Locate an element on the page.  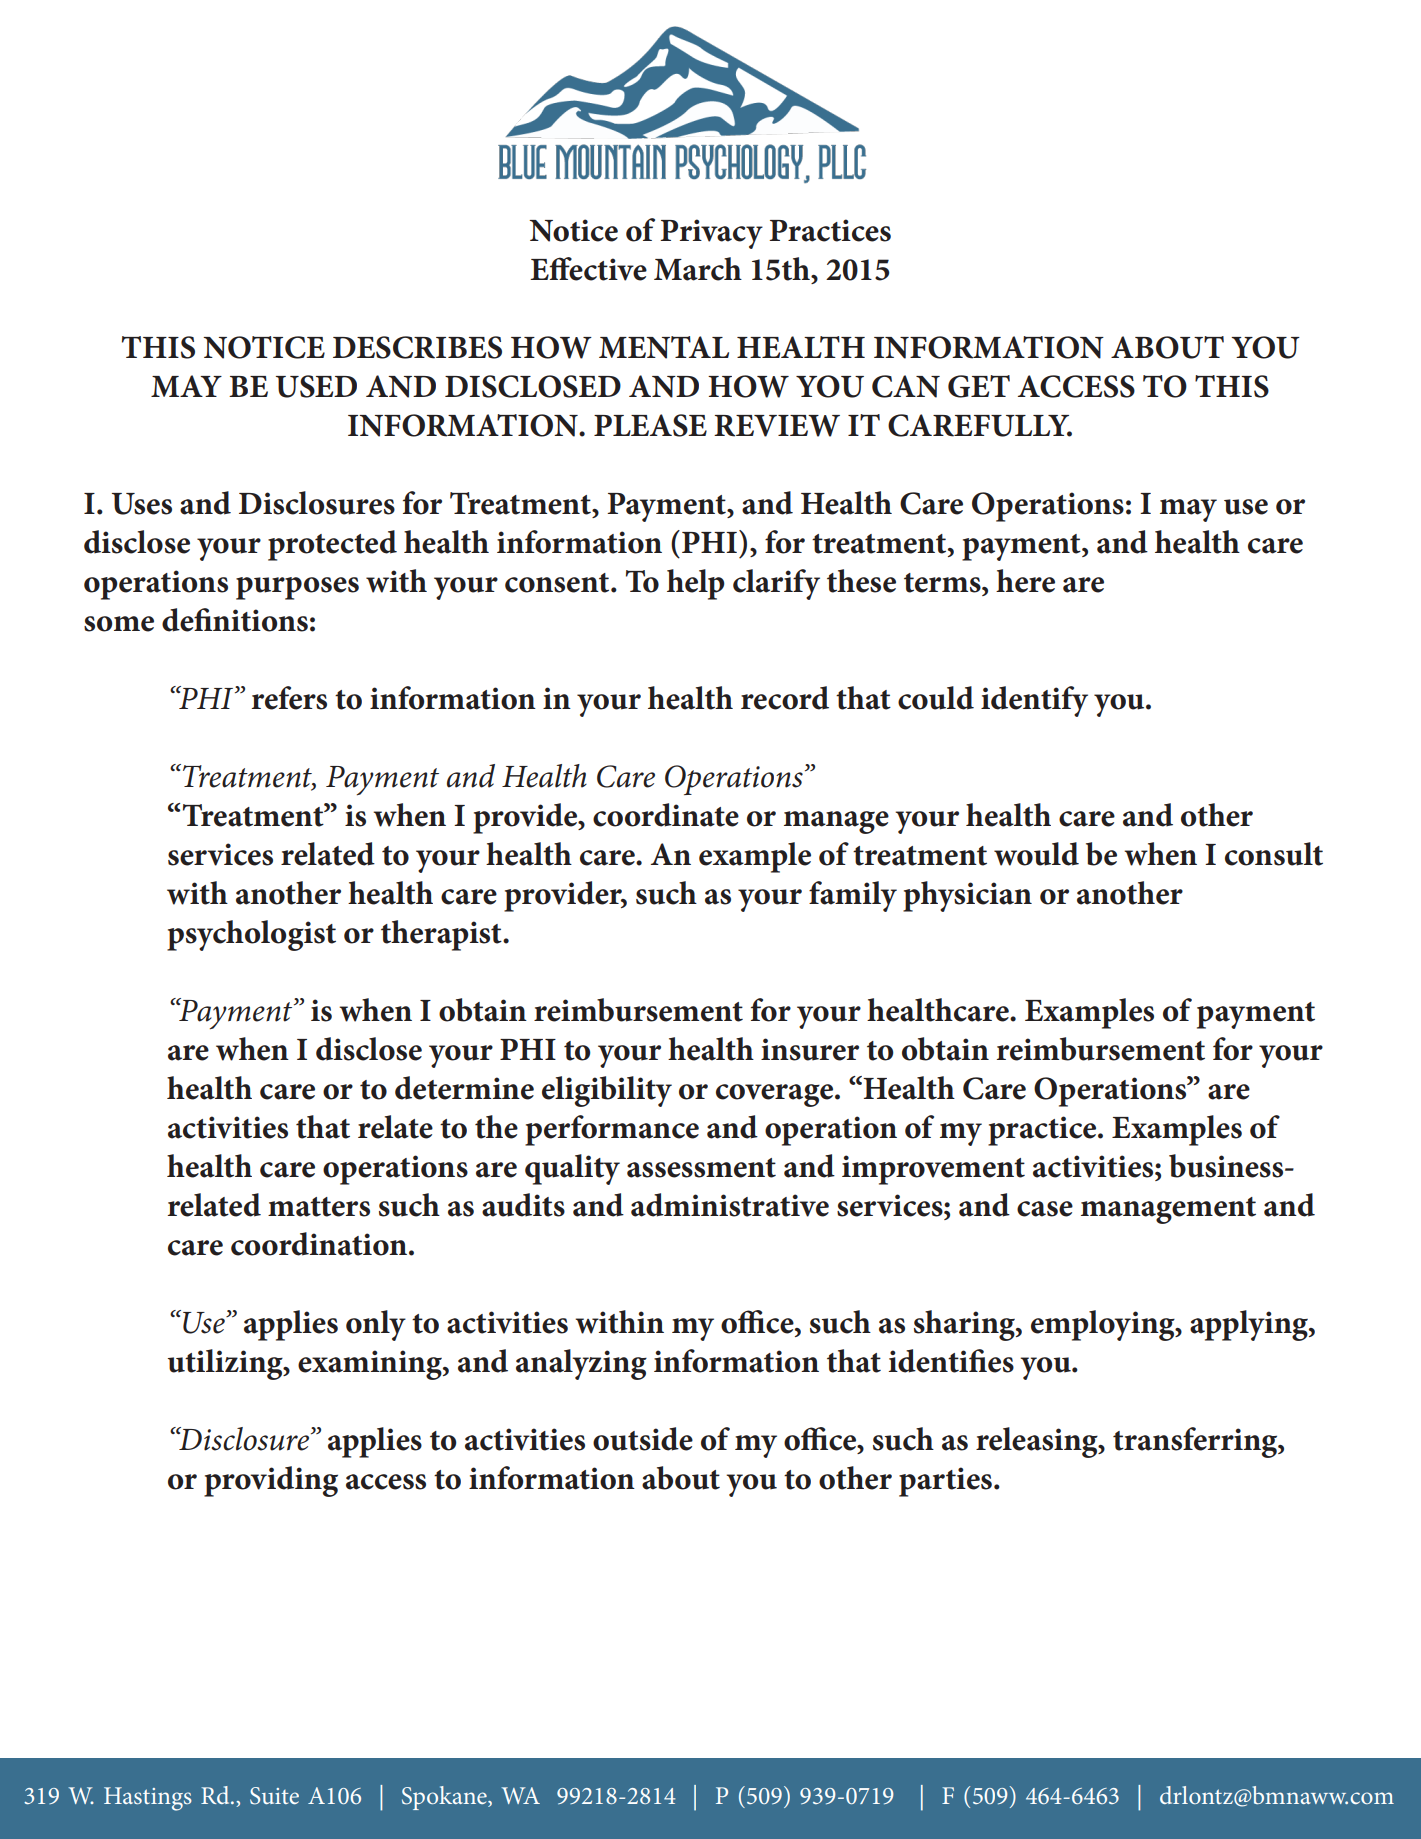
insurer is located at coordinates (810, 1049).
